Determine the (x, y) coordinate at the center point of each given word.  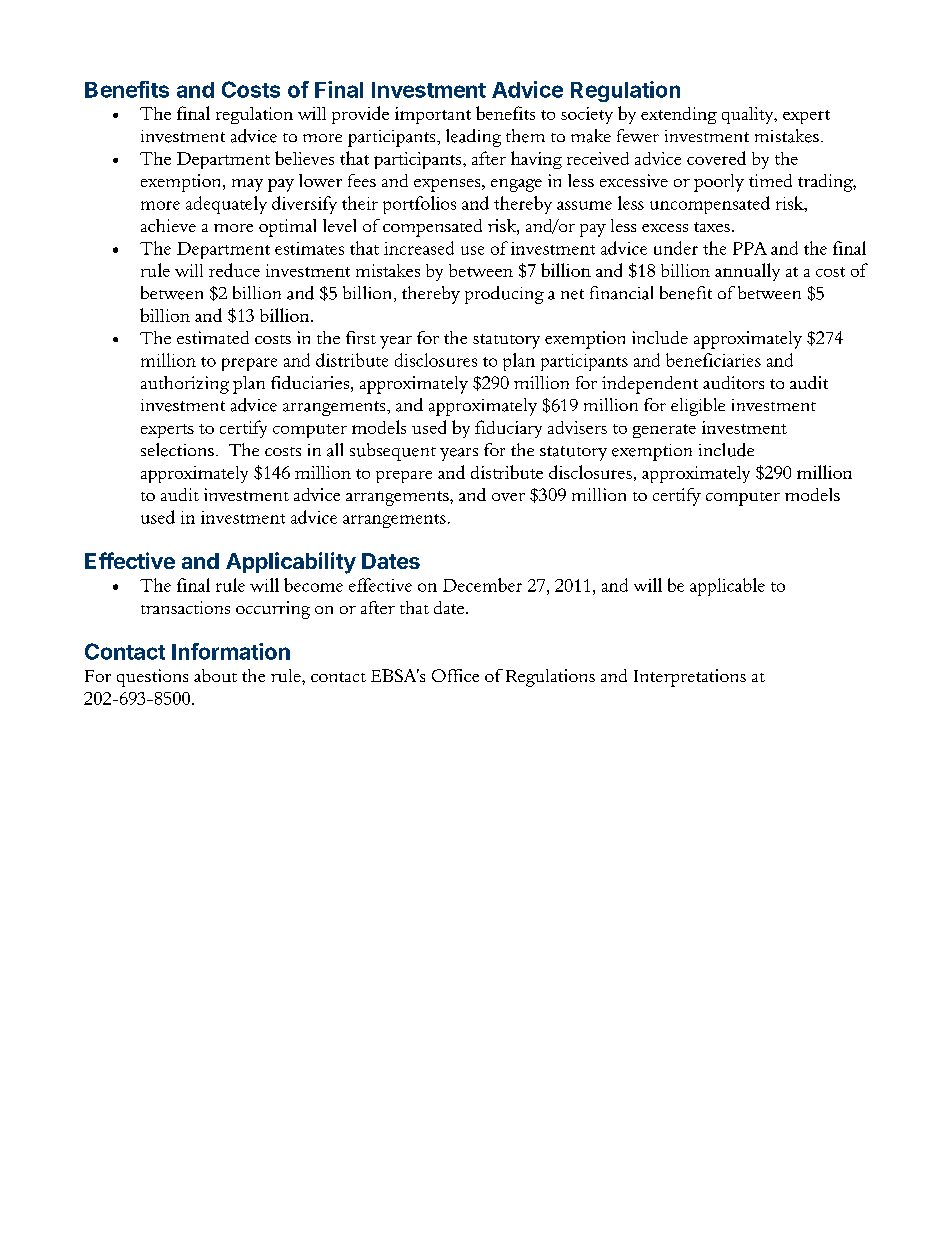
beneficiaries (713, 360)
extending (679, 115)
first (361, 337)
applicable (727, 587)
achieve (168, 225)
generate (664, 431)
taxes (712, 227)
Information (231, 651)
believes (304, 158)
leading (473, 138)
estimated (213, 337)
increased (419, 248)
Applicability (291, 563)
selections (177, 450)
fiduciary (508, 429)
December (482, 585)
